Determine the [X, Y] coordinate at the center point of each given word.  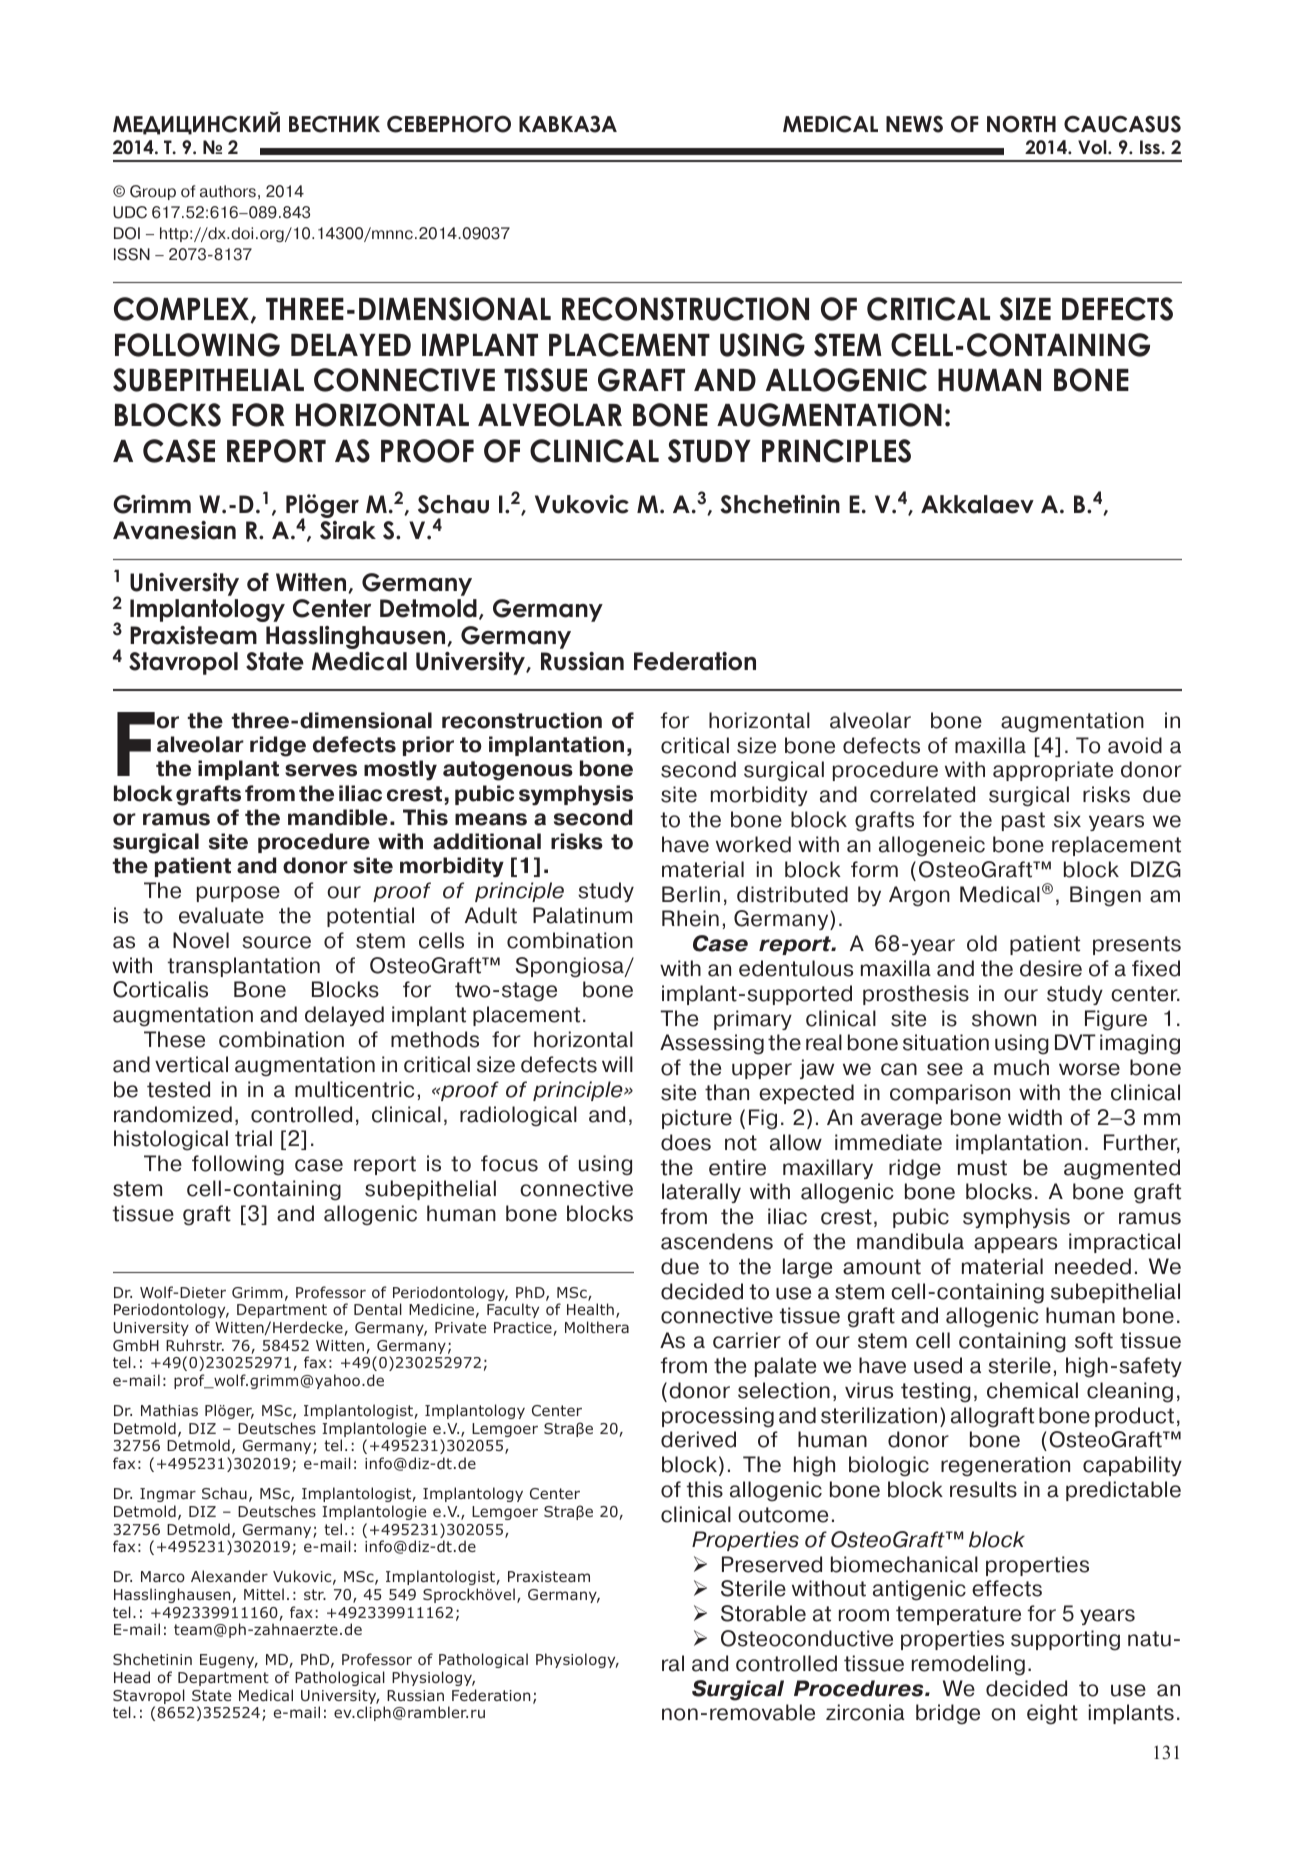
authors [228, 191]
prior [428, 746]
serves [321, 770]
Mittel [264, 1594]
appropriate [1053, 771]
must [982, 1168]
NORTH [1021, 124]
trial [253, 1138]
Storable [763, 1613]
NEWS [914, 124]
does [686, 1142]
